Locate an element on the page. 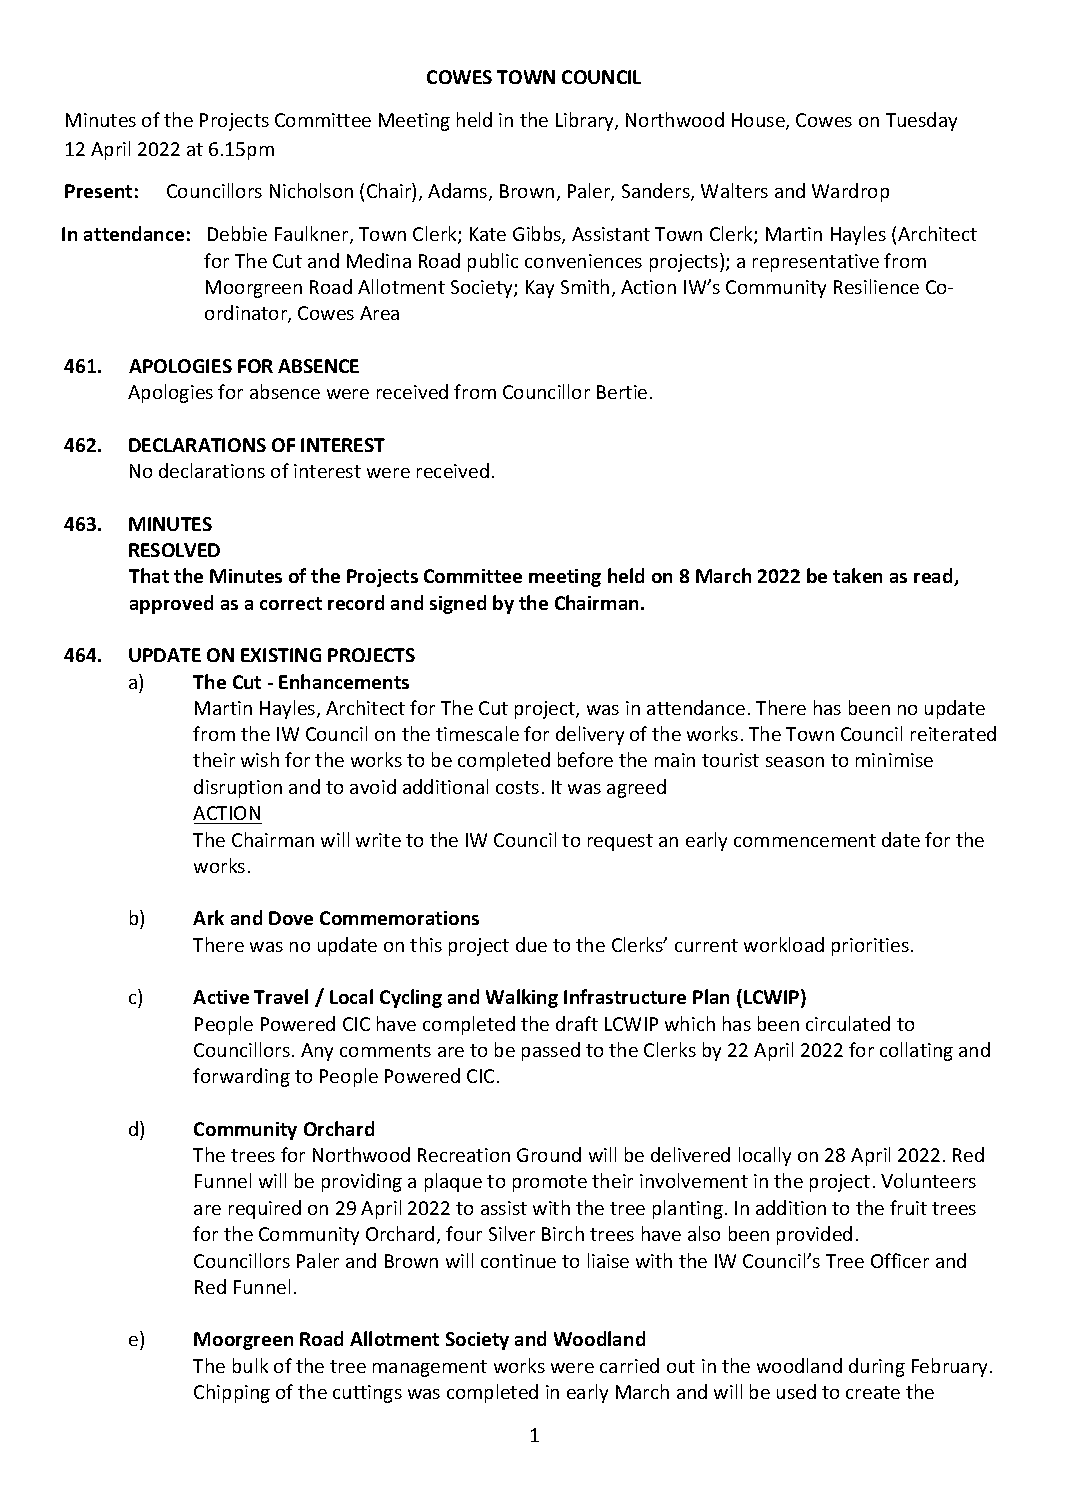  RESOLVED is located at coordinates (174, 550).
